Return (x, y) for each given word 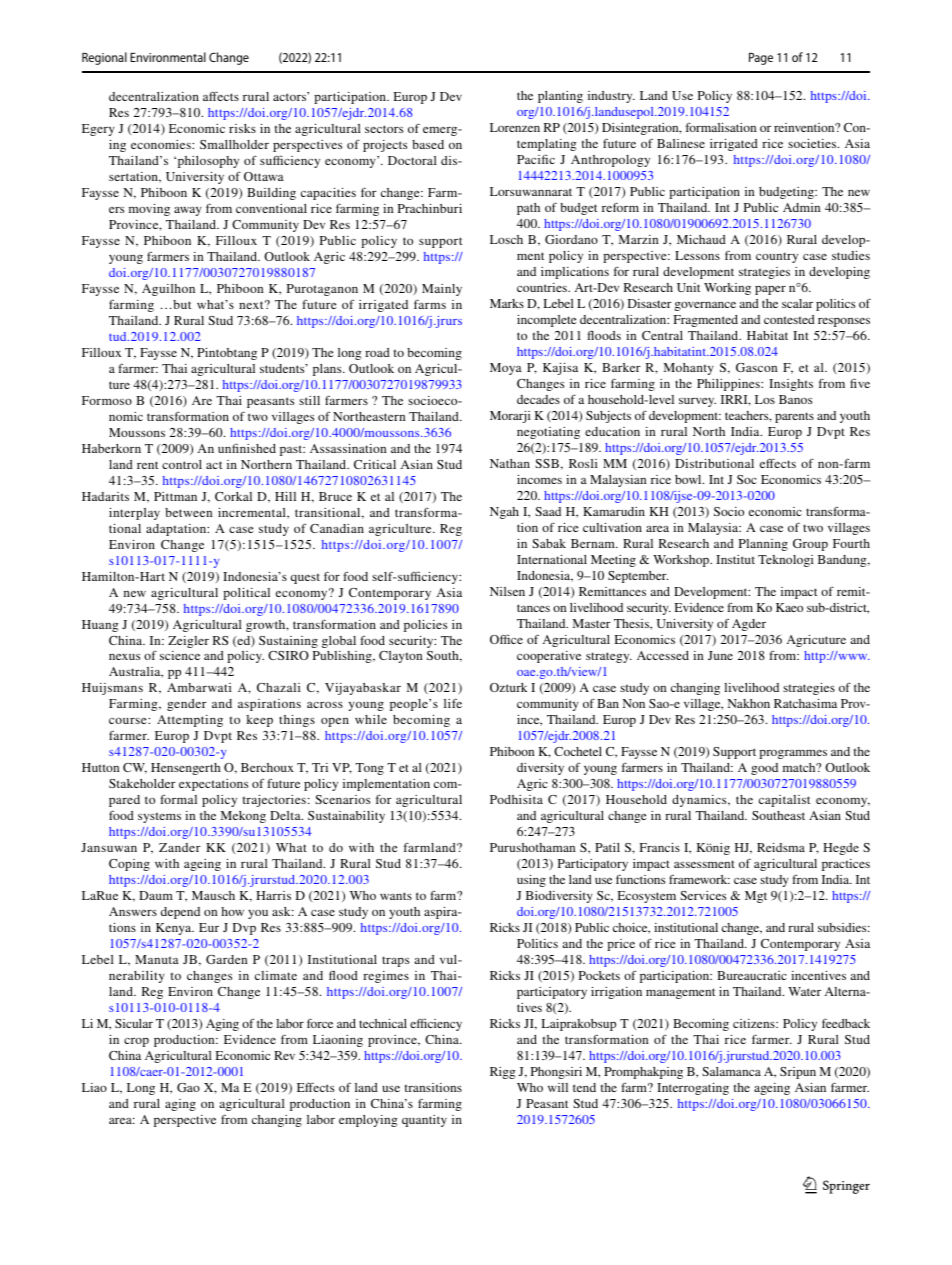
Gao (188, 1087)
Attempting (190, 721)
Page (761, 58)
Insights (791, 385)
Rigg (503, 1073)
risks (242, 128)
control (182, 464)
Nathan (510, 463)
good (764, 769)
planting (560, 97)
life (453, 703)
